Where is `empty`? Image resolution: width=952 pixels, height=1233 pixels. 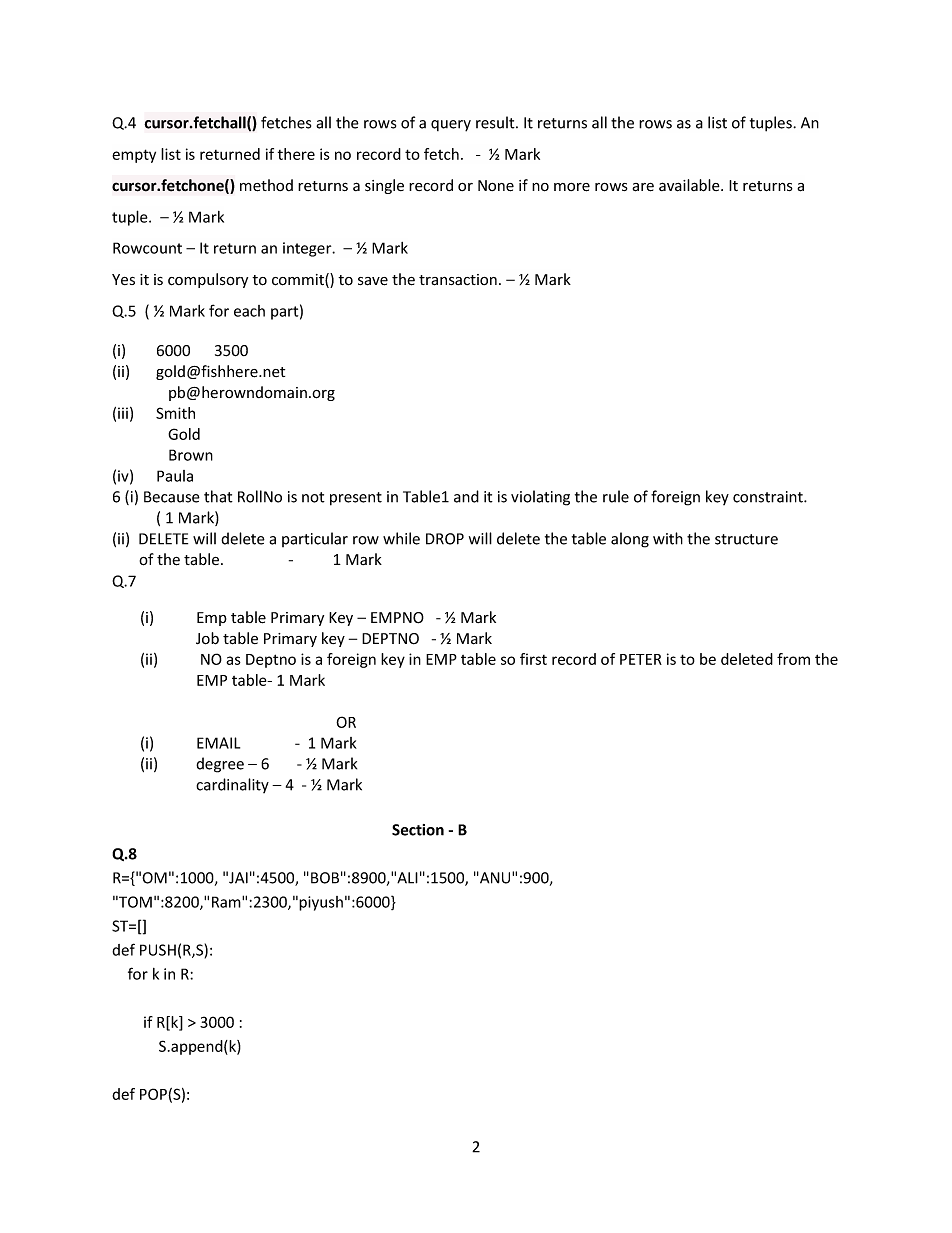 empty is located at coordinates (134, 156).
